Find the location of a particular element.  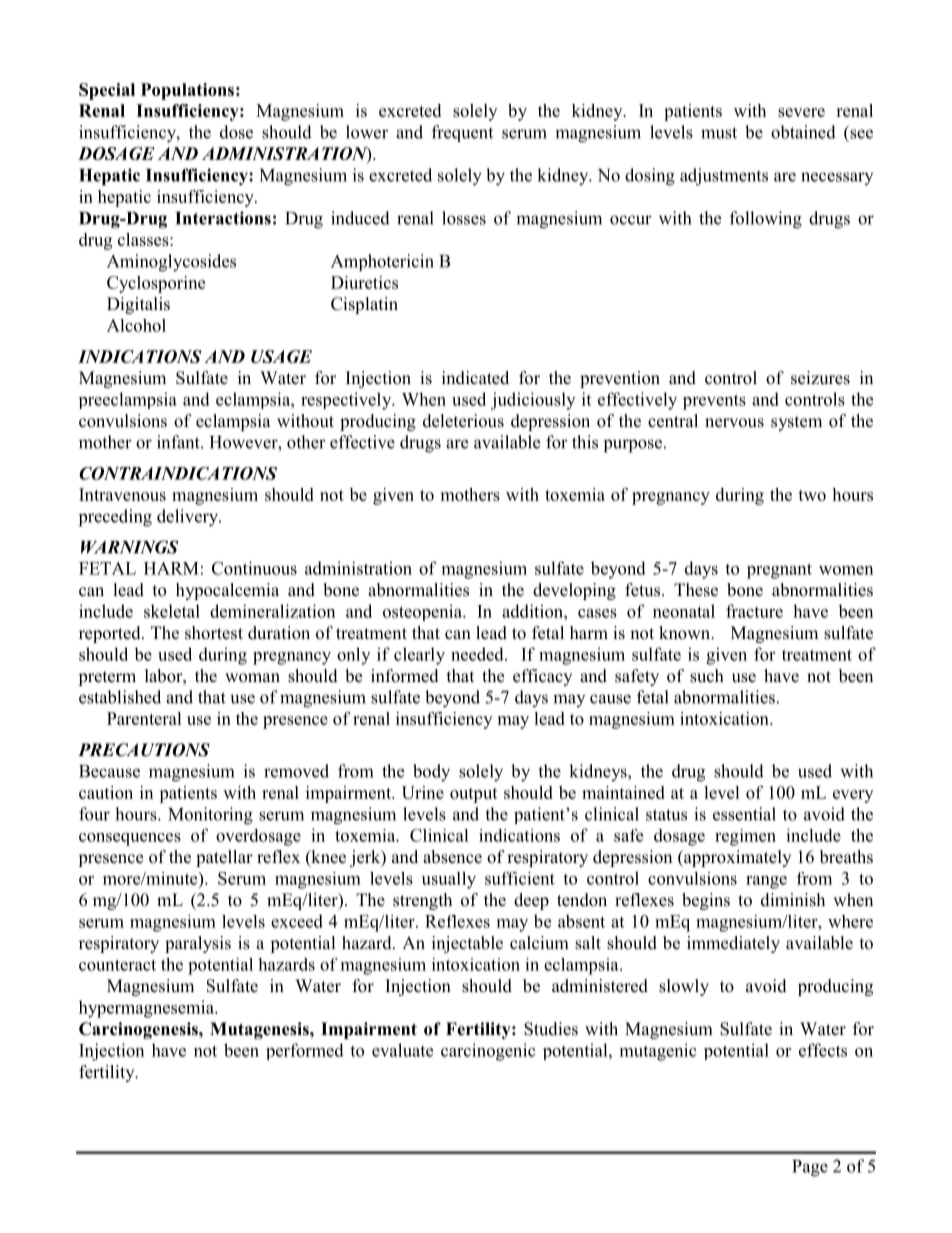

severe is located at coordinates (801, 112).
